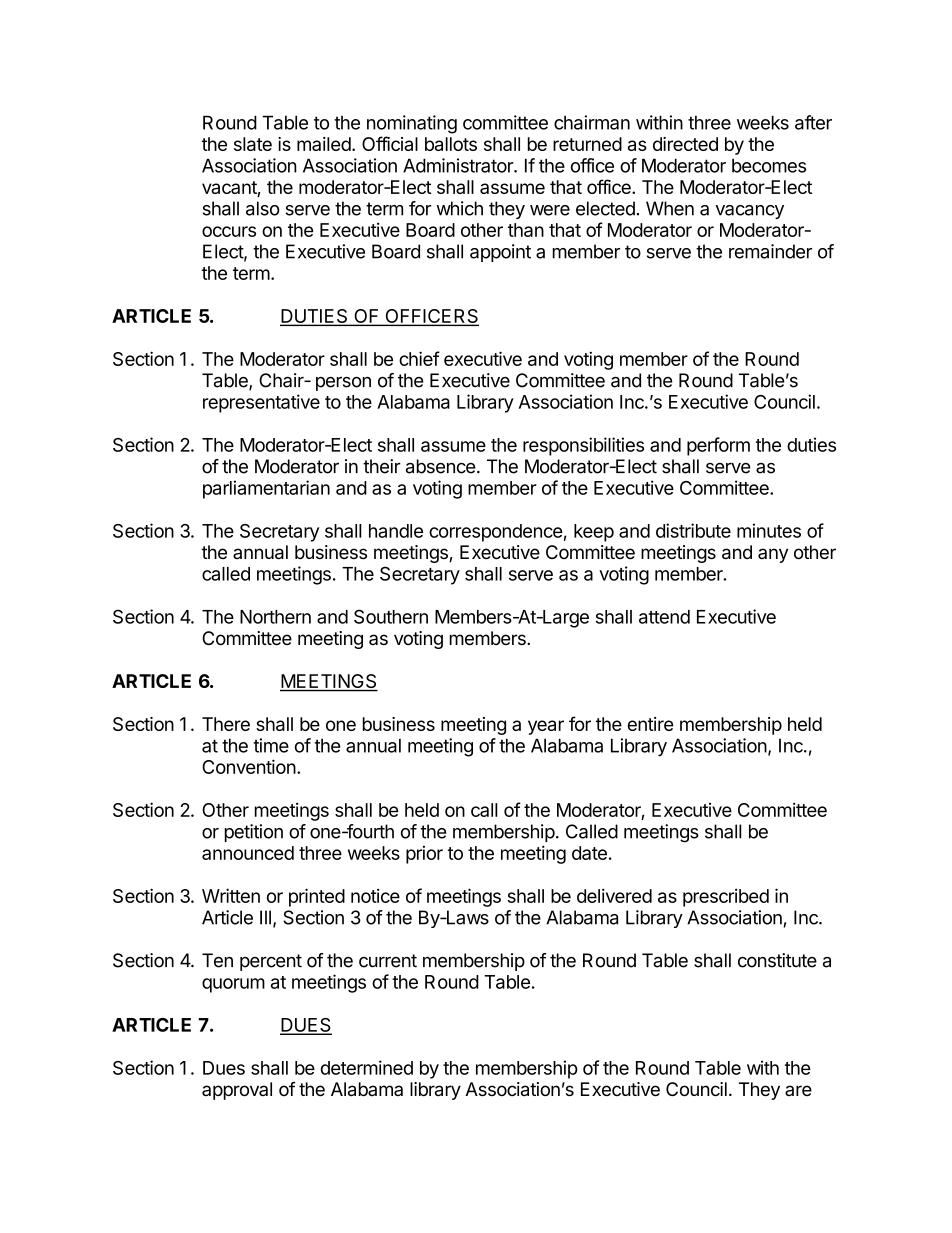 Image resolution: width=952 pixels, height=1233 pixels. Describe the element at coordinates (496, 533) in the screenshot. I see `correspondence` at that location.
